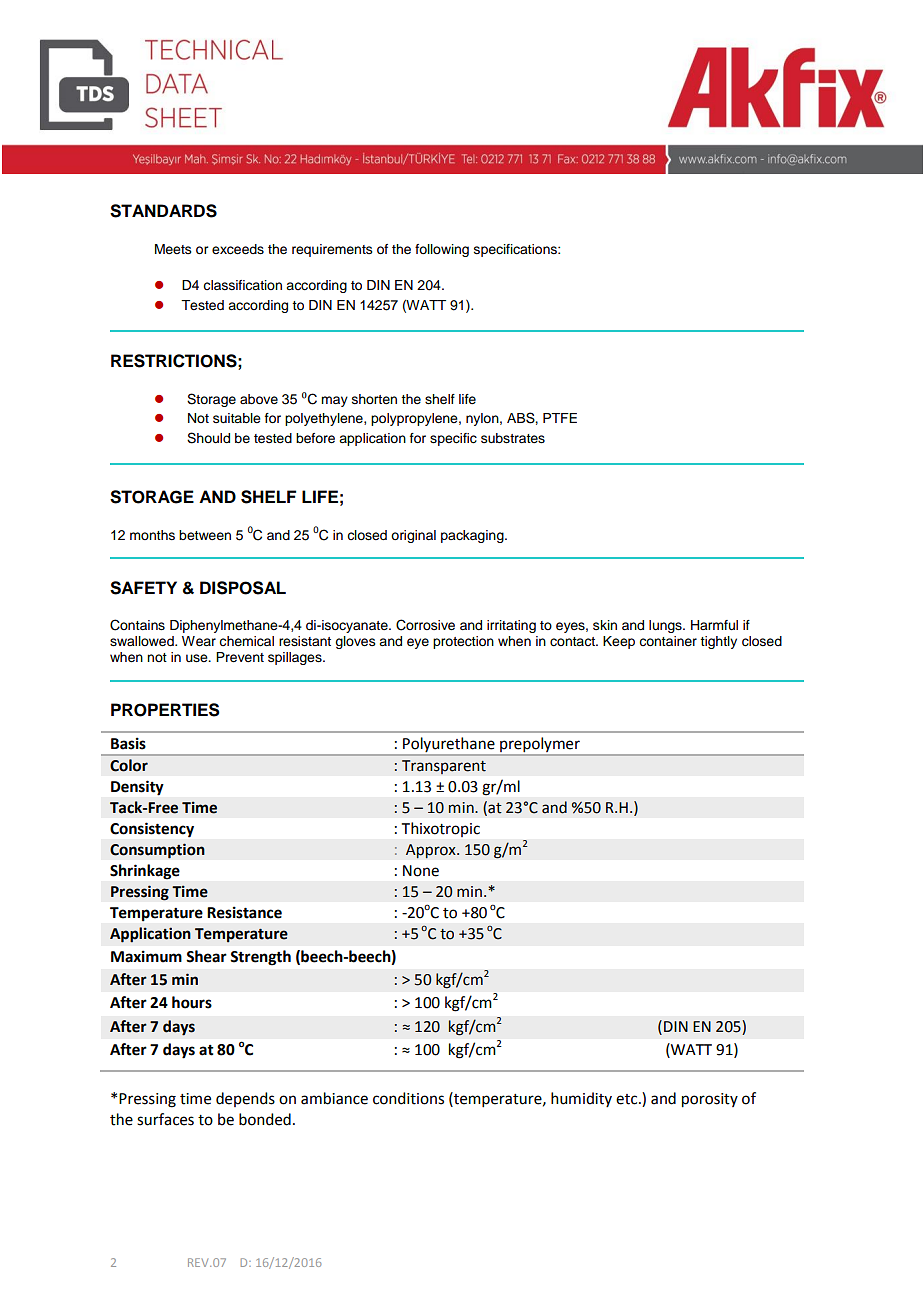 Image resolution: width=924 pixels, height=1308 pixels. What do you see at coordinates (442, 250) in the page?
I see `following` at bounding box center [442, 250].
